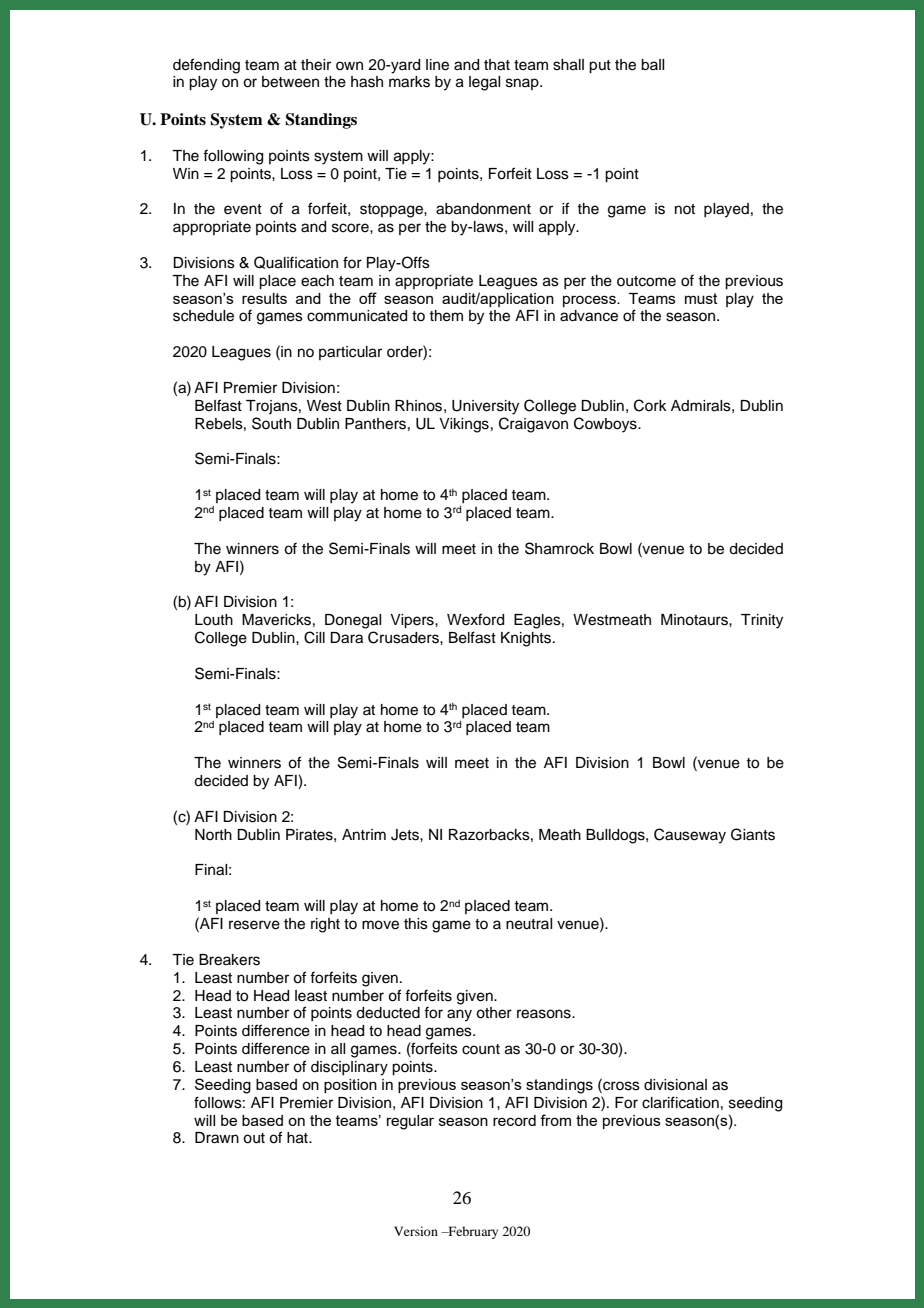 The image size is (924, 1308). What do you see at coordinates (527, 639) in the page?
I see `Knights` at bounding box center [527, 639].
